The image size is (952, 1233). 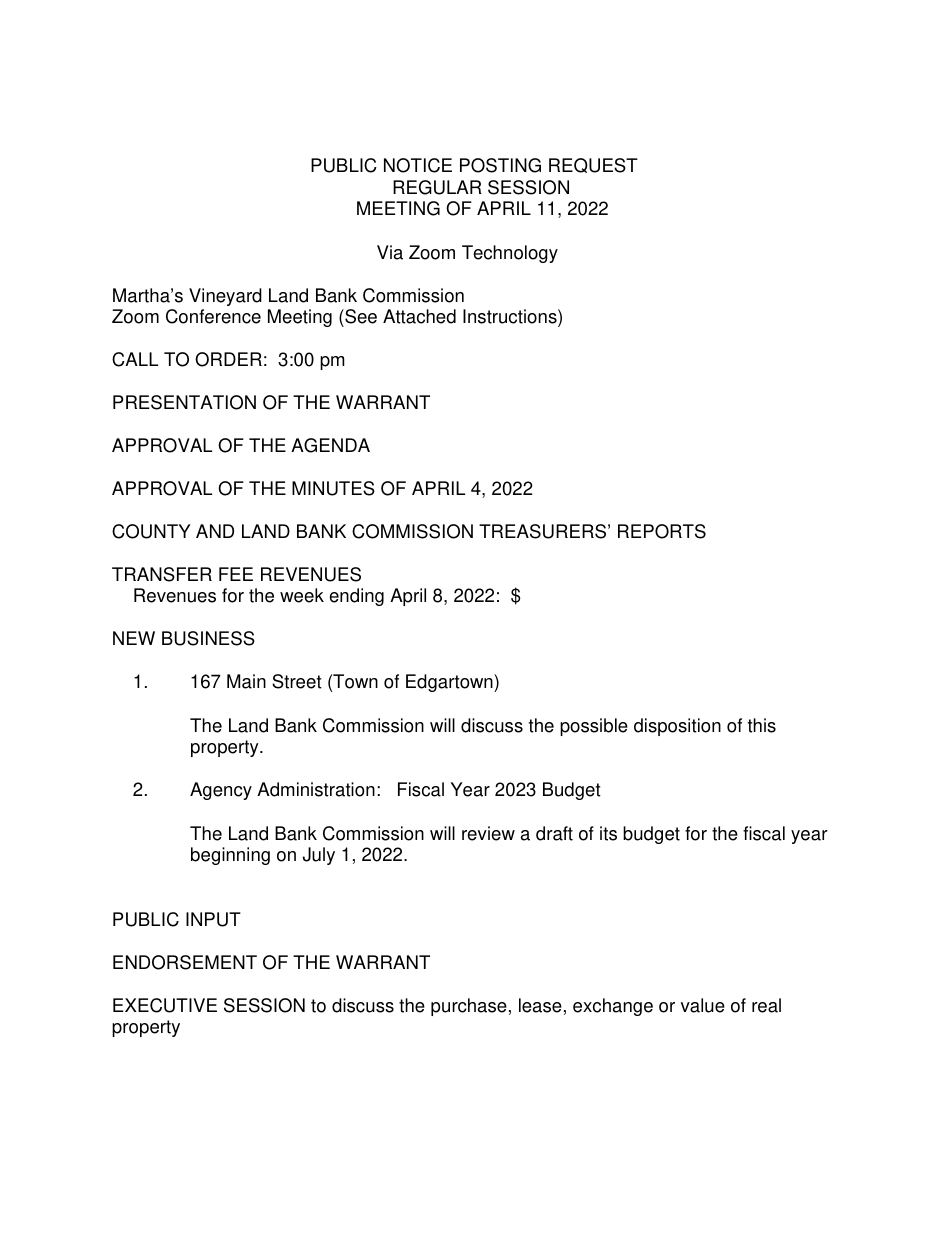 What do you see at coordinates (185, 962) in the screenshot?
I see `ENDORSEMENT` at bounding box center [185, 962].
